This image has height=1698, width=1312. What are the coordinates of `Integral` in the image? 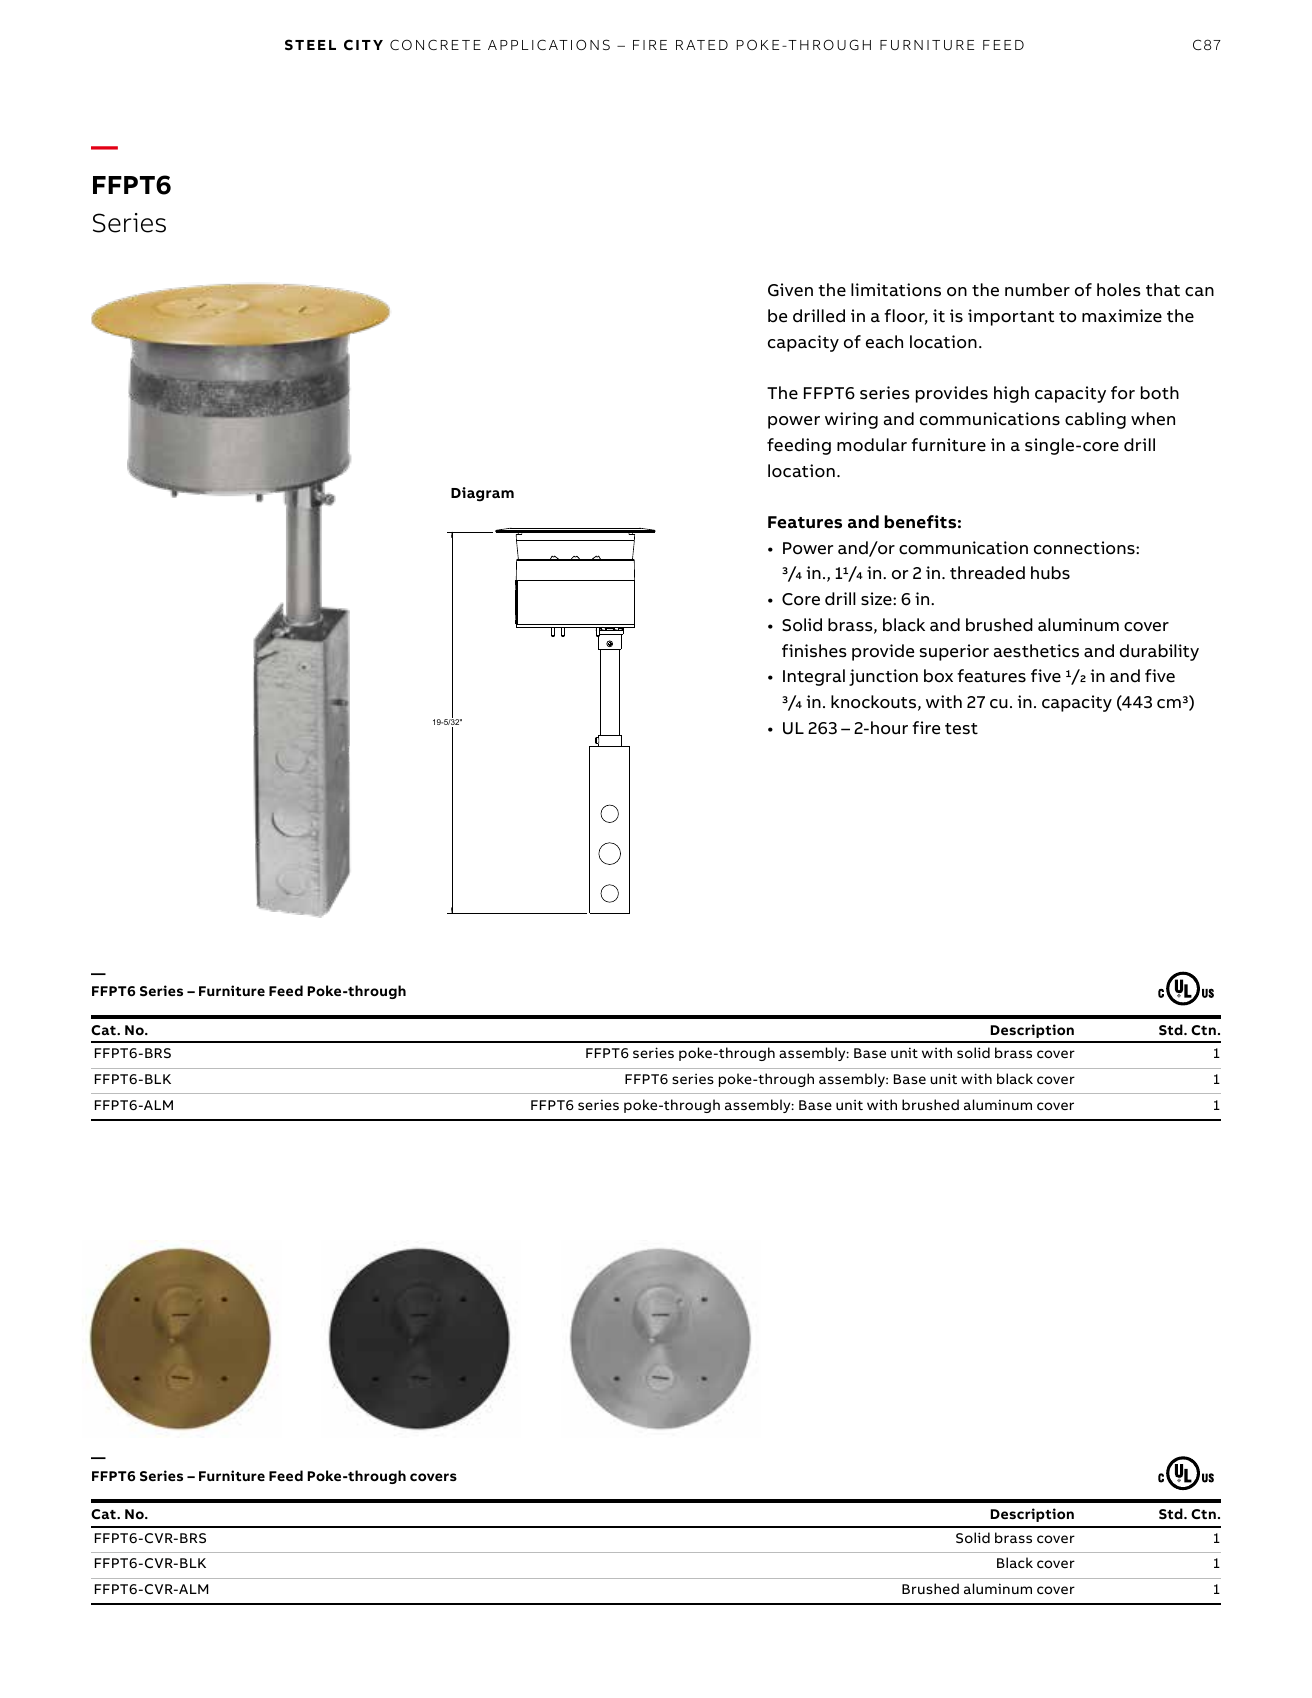 It's located at (814, 677).
